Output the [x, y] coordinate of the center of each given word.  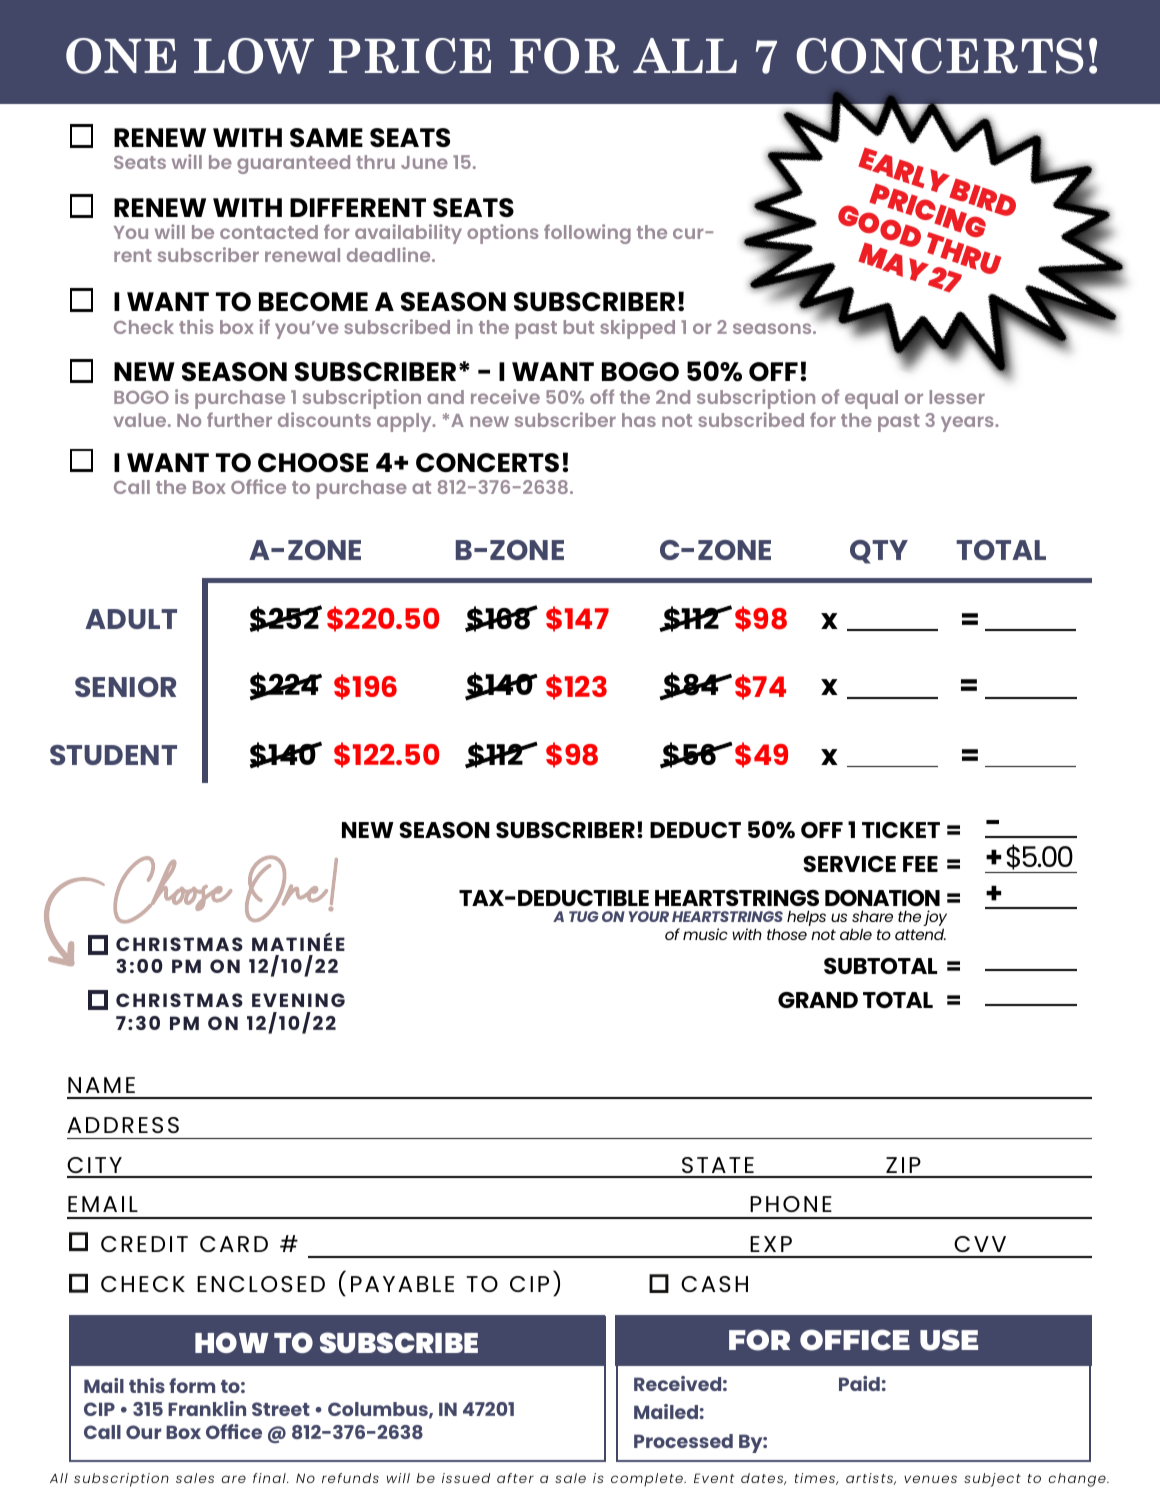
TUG [583, 916]
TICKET [901, 830]
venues [930, 1479]
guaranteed [293, 164]
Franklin [207, 1408]
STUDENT [113, 755]
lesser [957, 397]
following [587, 234]
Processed [683, 1441]
